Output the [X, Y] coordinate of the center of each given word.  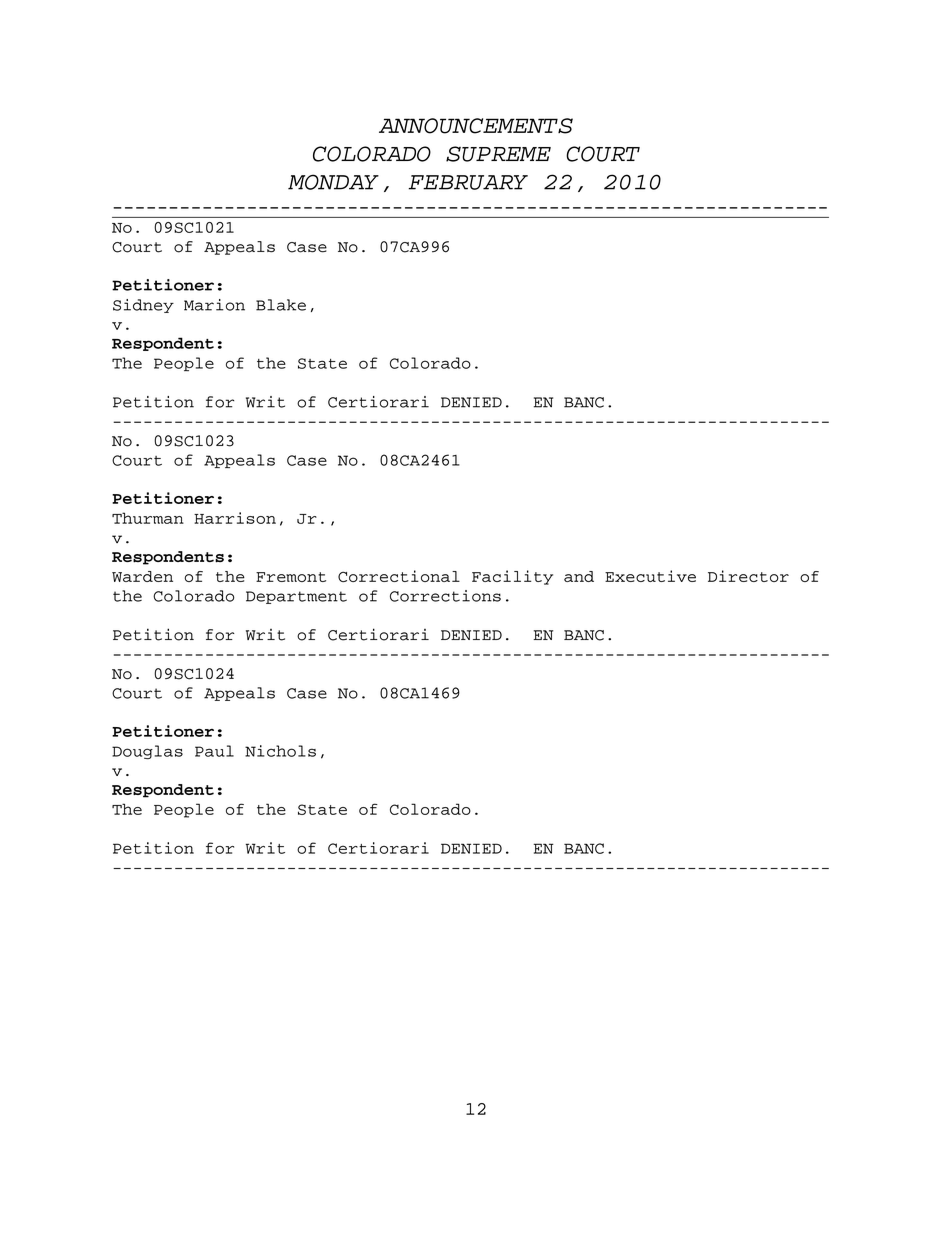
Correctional [399, 576]
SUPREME [498, 154]
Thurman [148, 518]
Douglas [147, 752]
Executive [650, 576]
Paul [214, 751]
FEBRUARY [468, 182]
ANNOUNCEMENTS [476, 126]
